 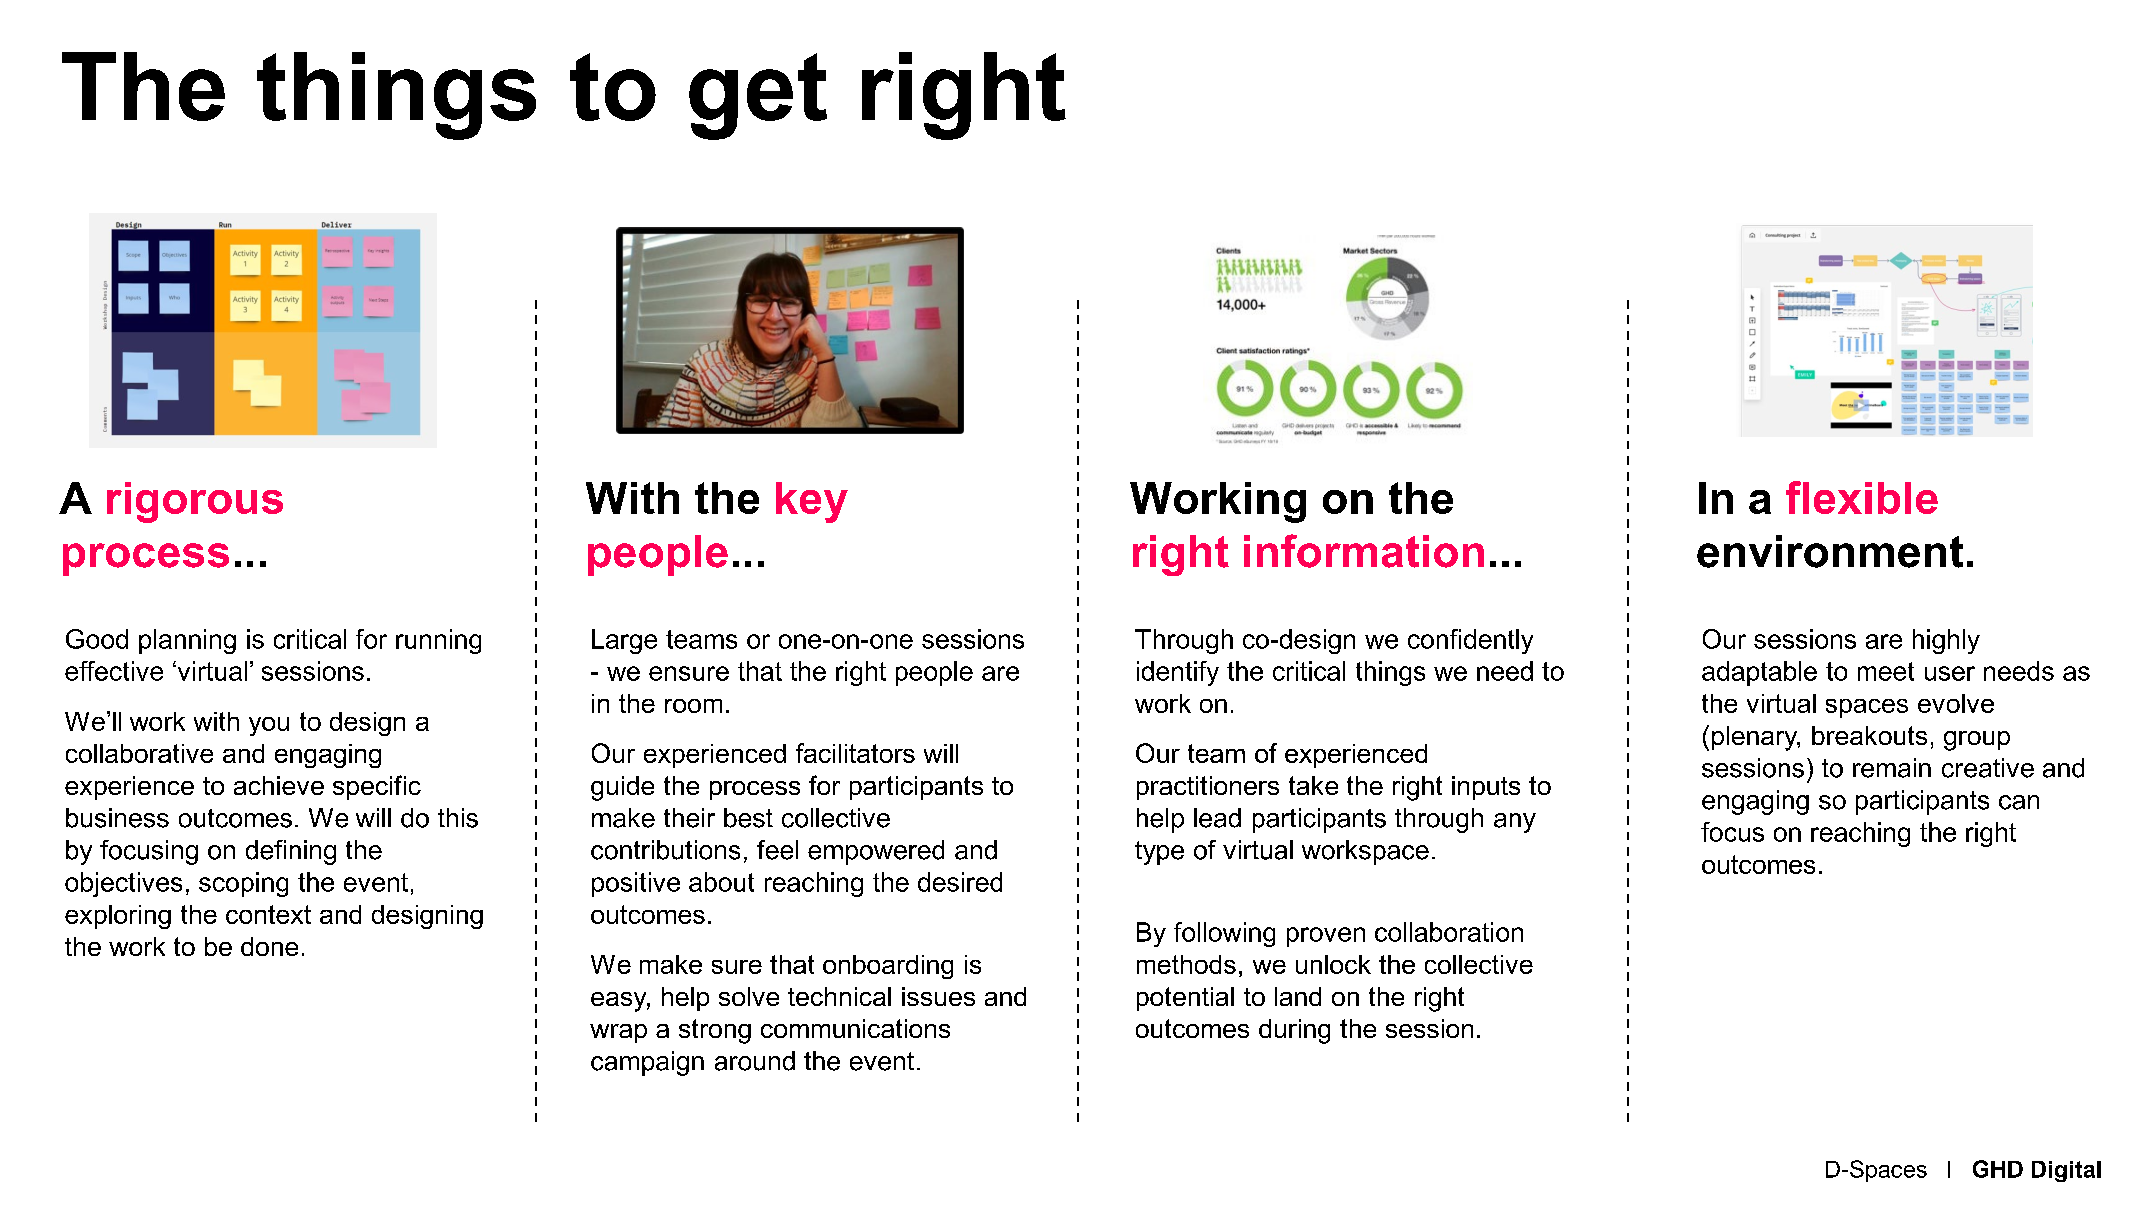 I want to click on flexible, so click(x=1862, y=497).
